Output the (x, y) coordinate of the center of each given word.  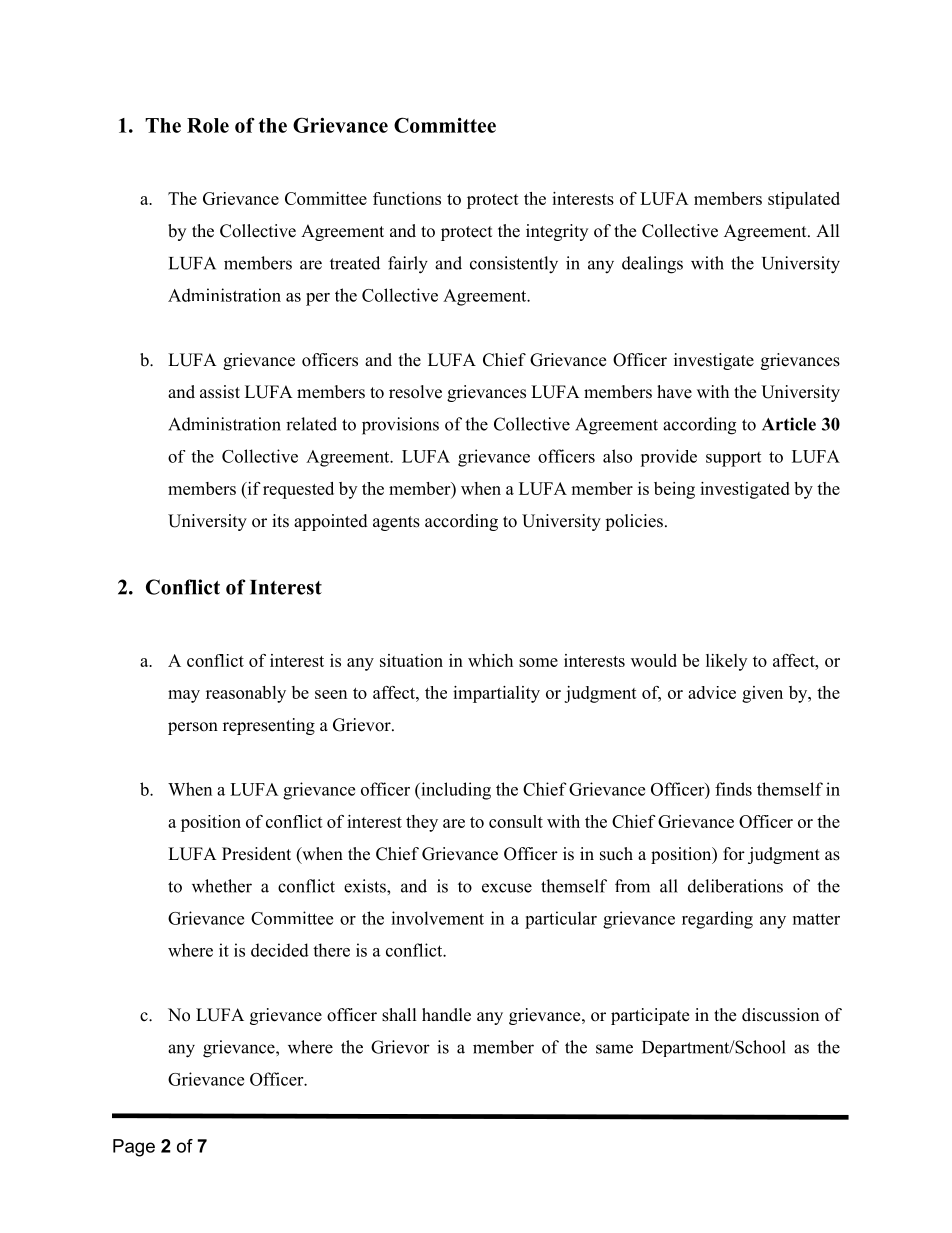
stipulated (804, 200)
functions (407, 198)
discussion (780, 1015)
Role (208, 125)
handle (446, 1015)
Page (134, 1148)
